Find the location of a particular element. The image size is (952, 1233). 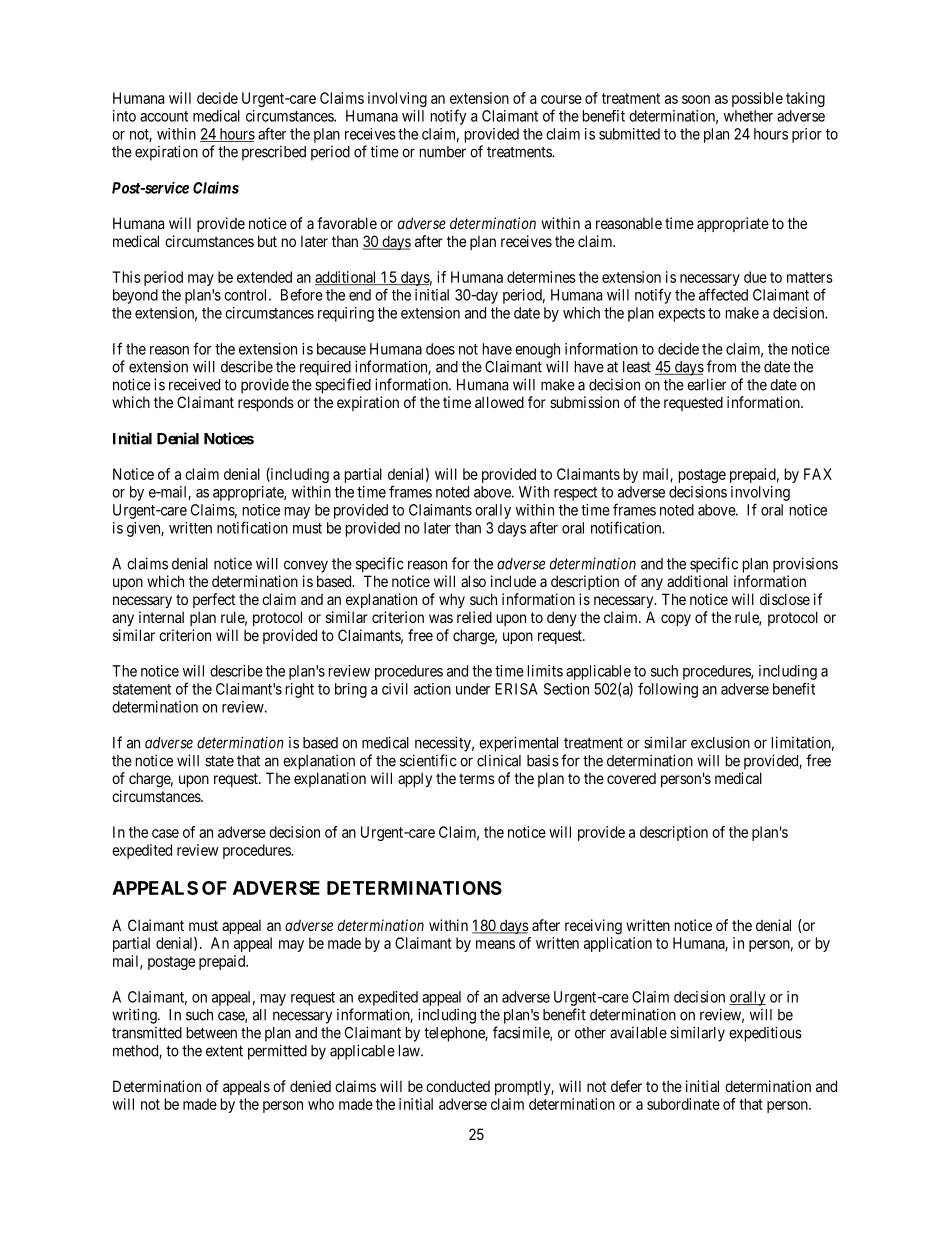

whether is located at coordinates (748, 116).
